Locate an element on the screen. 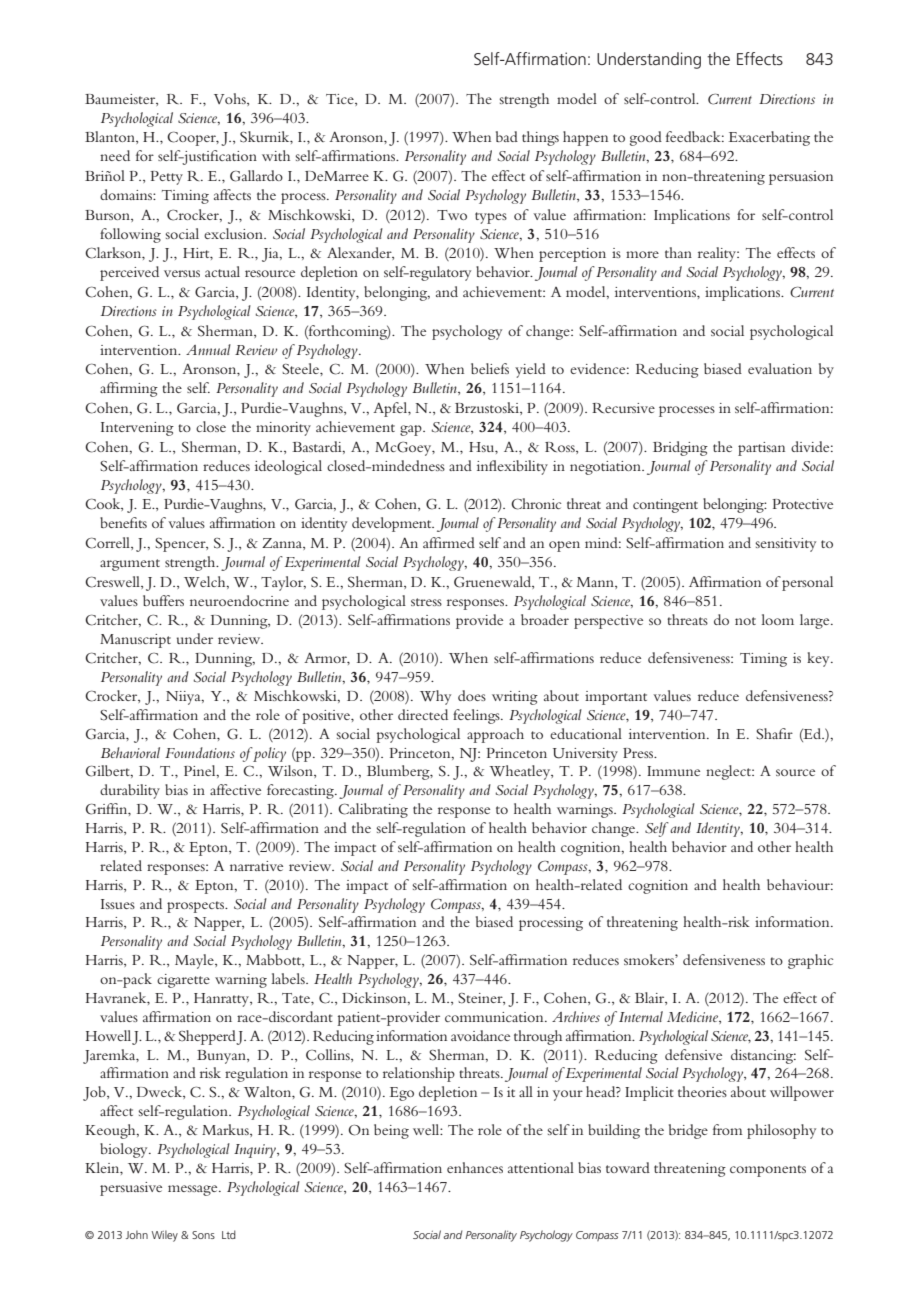  Petty is located at coordinates (166, 178).
